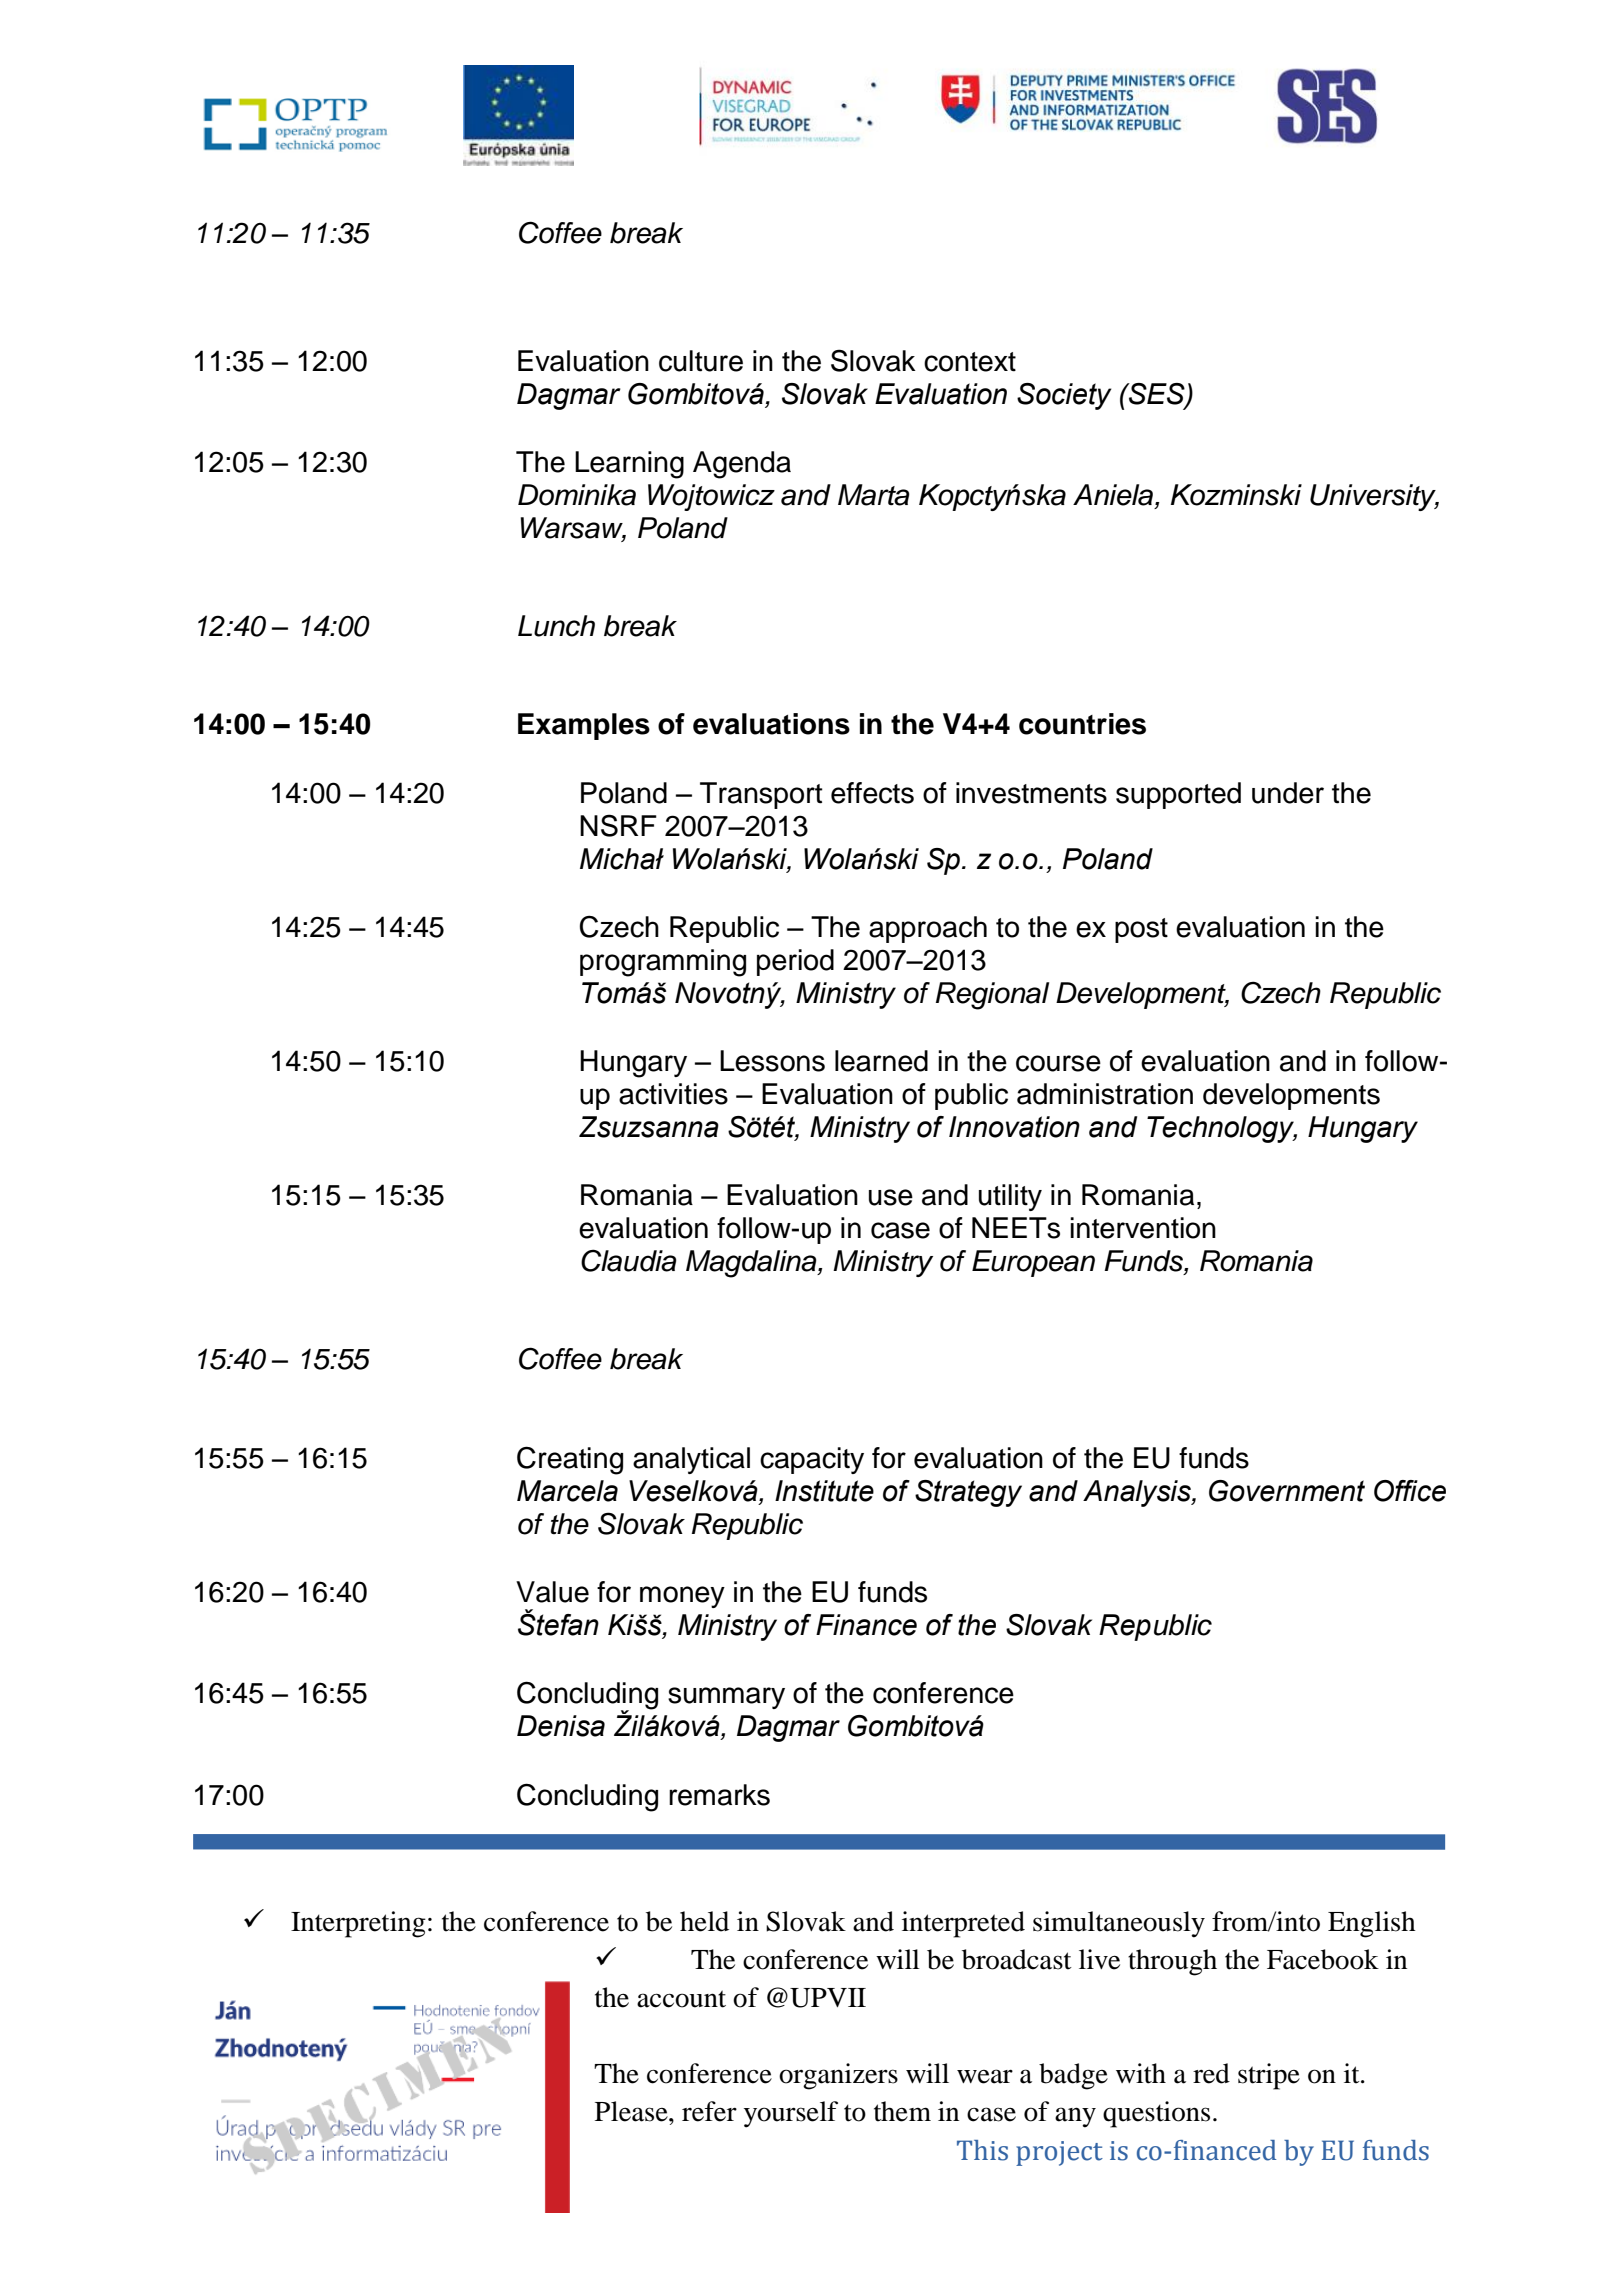 The width and height of the document is (1623, 2295). Describe the element at coordinates (632, 2111) in the document. I see `Please` at that location.
